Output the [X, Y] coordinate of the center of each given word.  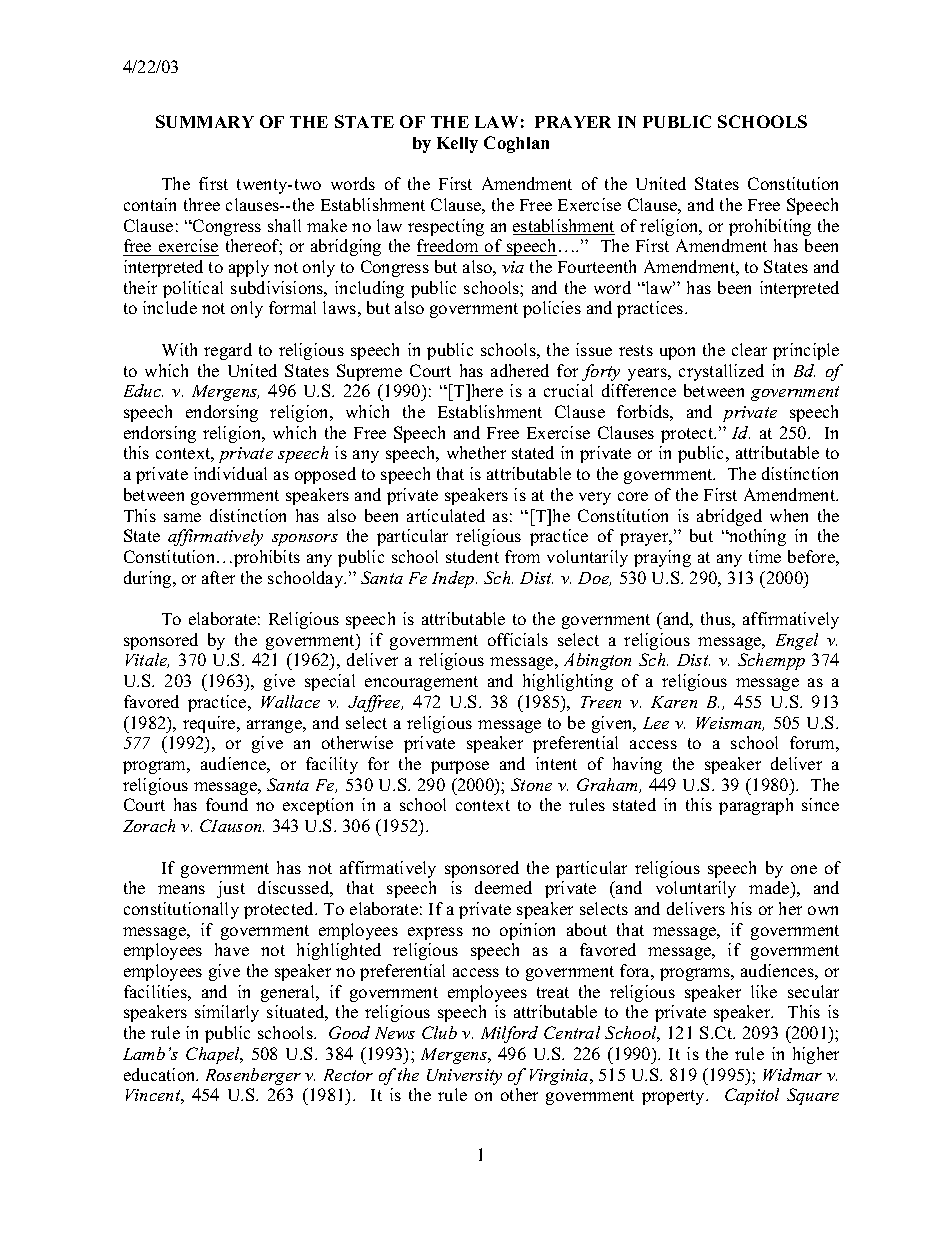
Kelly [457, 145]
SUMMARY [205, 121]
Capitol [752, 1096]
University [464, 1077]
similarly [227, 1013]
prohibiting [770, 227]
